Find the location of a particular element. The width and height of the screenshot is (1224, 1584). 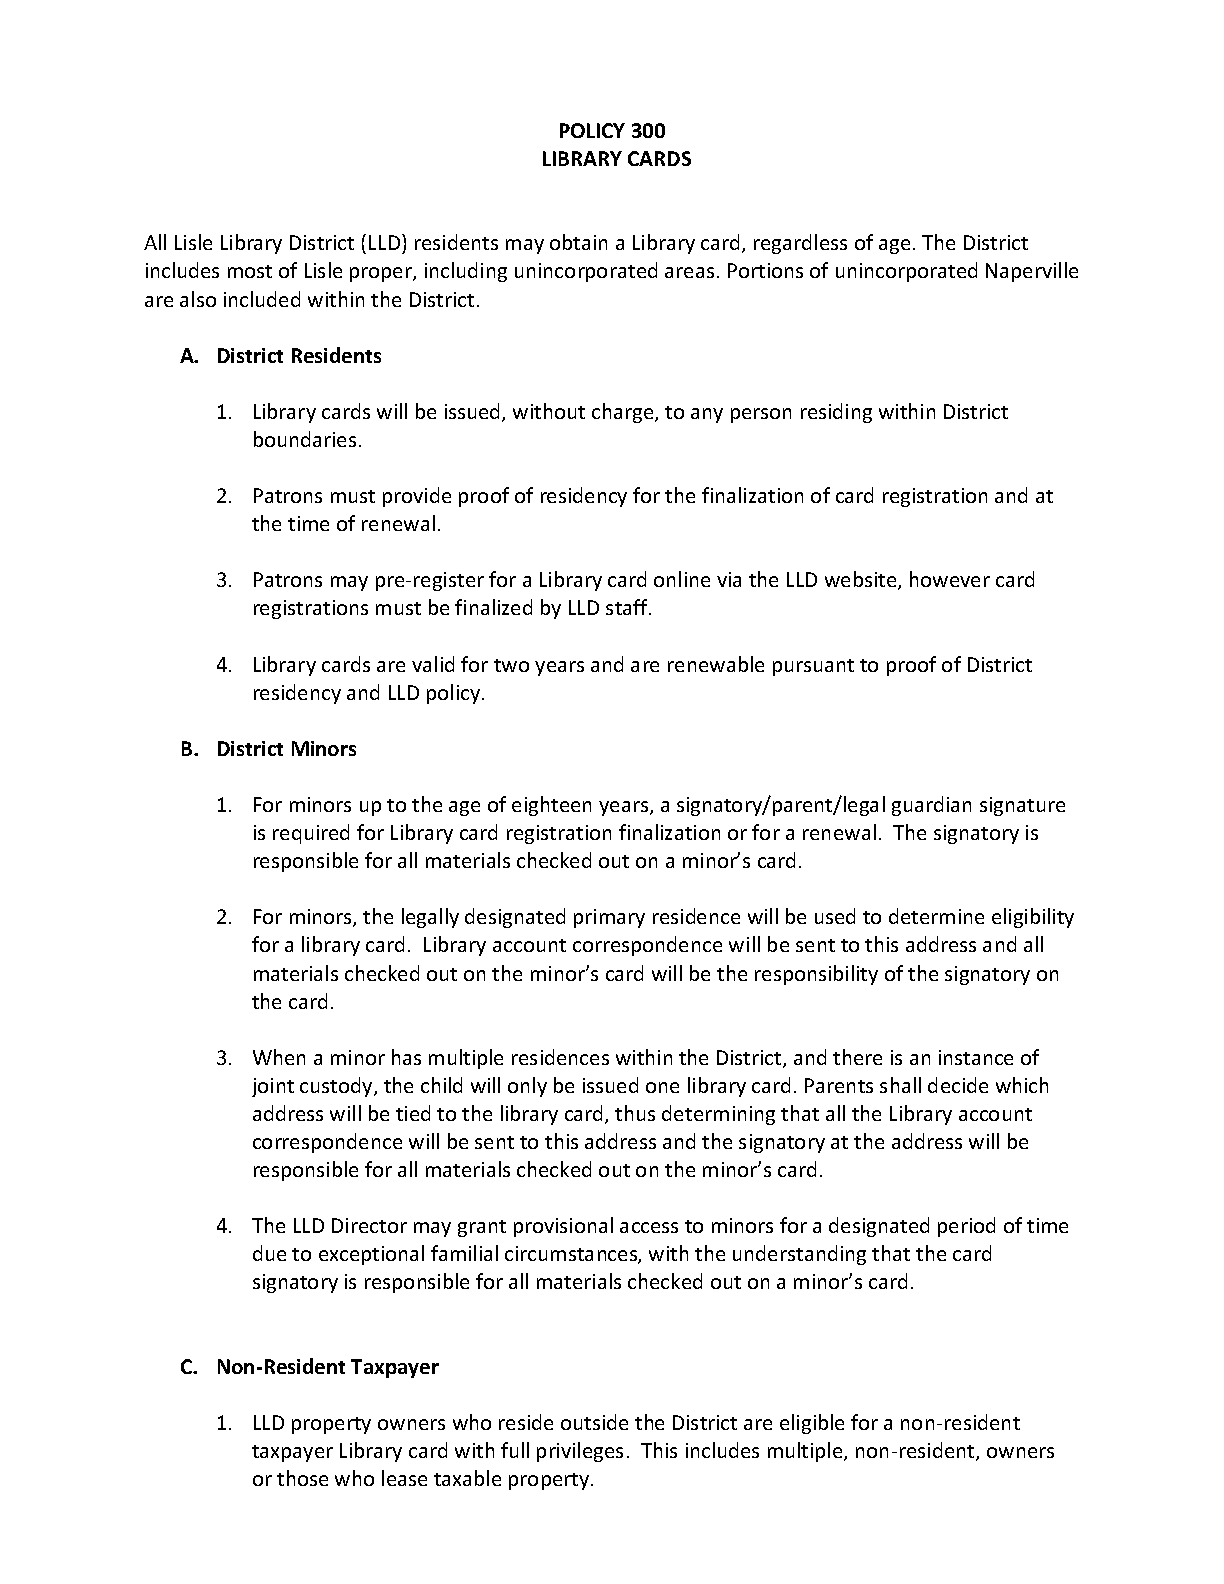

obtain is located at coordinates (578, 242).
